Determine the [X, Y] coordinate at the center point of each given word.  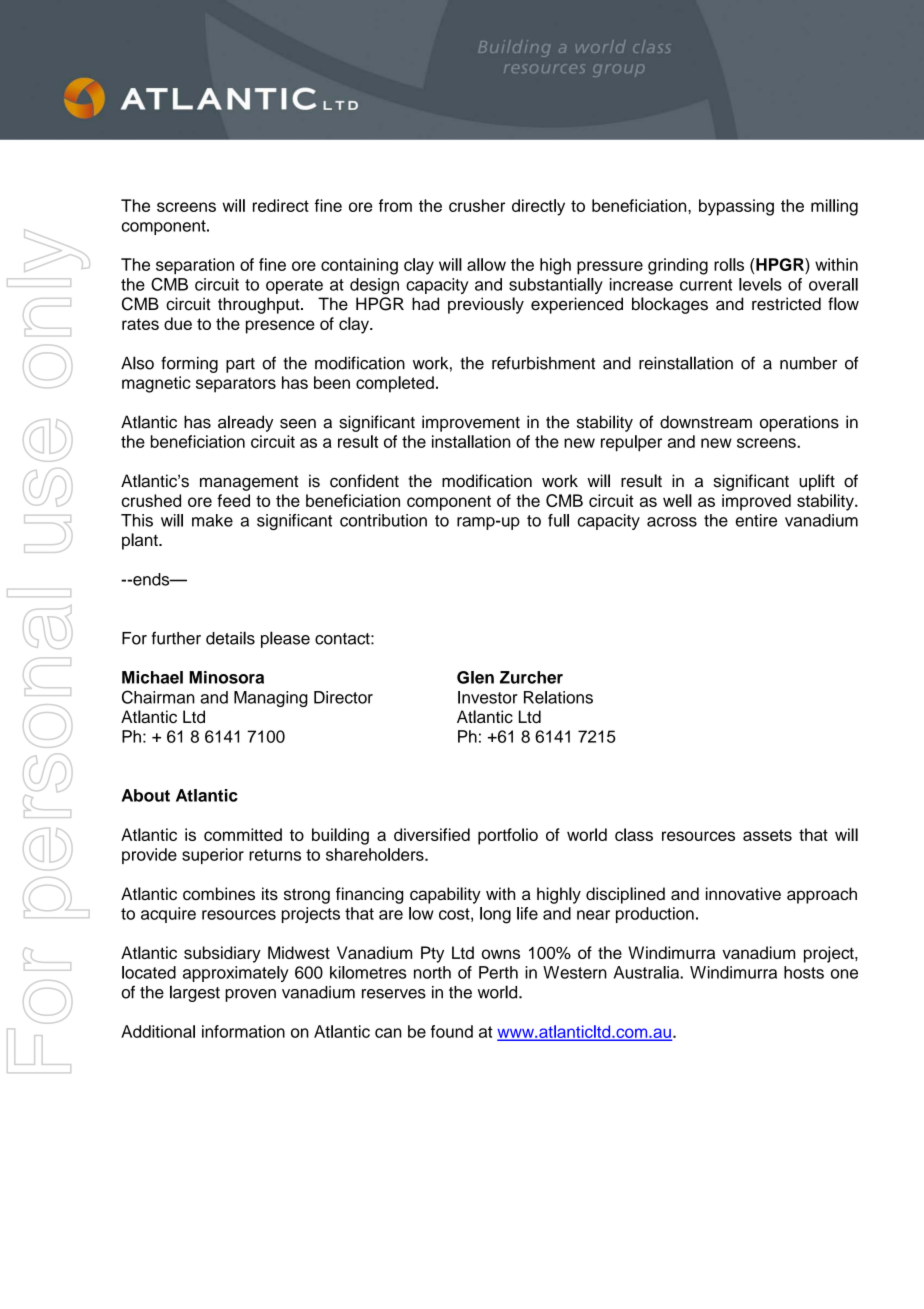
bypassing [736, 207]
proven [250, 995]
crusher [477, 205]
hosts [804, 972]
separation [195, 266]
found [452, 1031]
